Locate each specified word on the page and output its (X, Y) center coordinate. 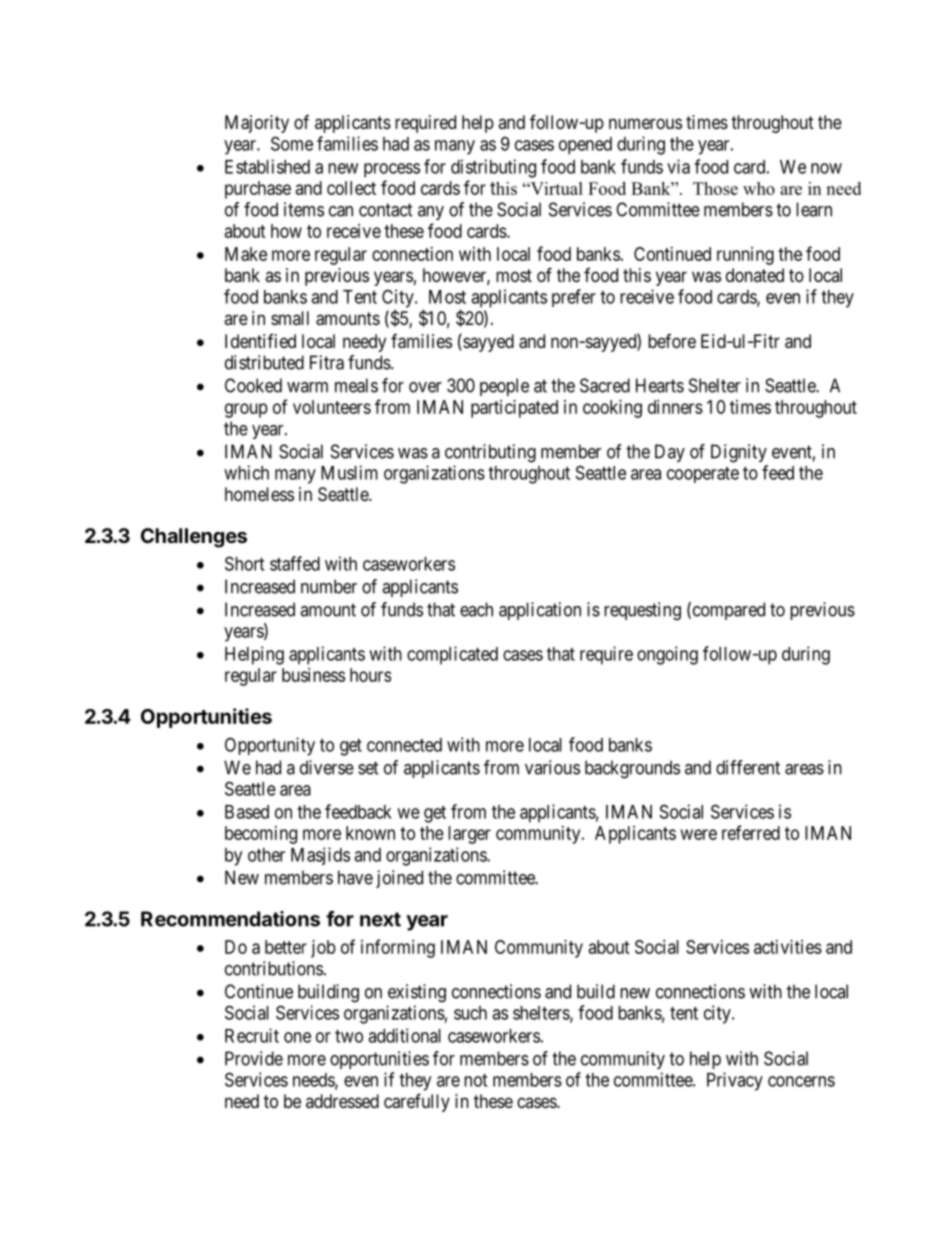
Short (244, 563)
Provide (254, 1058)
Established (267, 166)
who (759, 188)
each (476, 609)
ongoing (667, 655)
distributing (493, 168)
